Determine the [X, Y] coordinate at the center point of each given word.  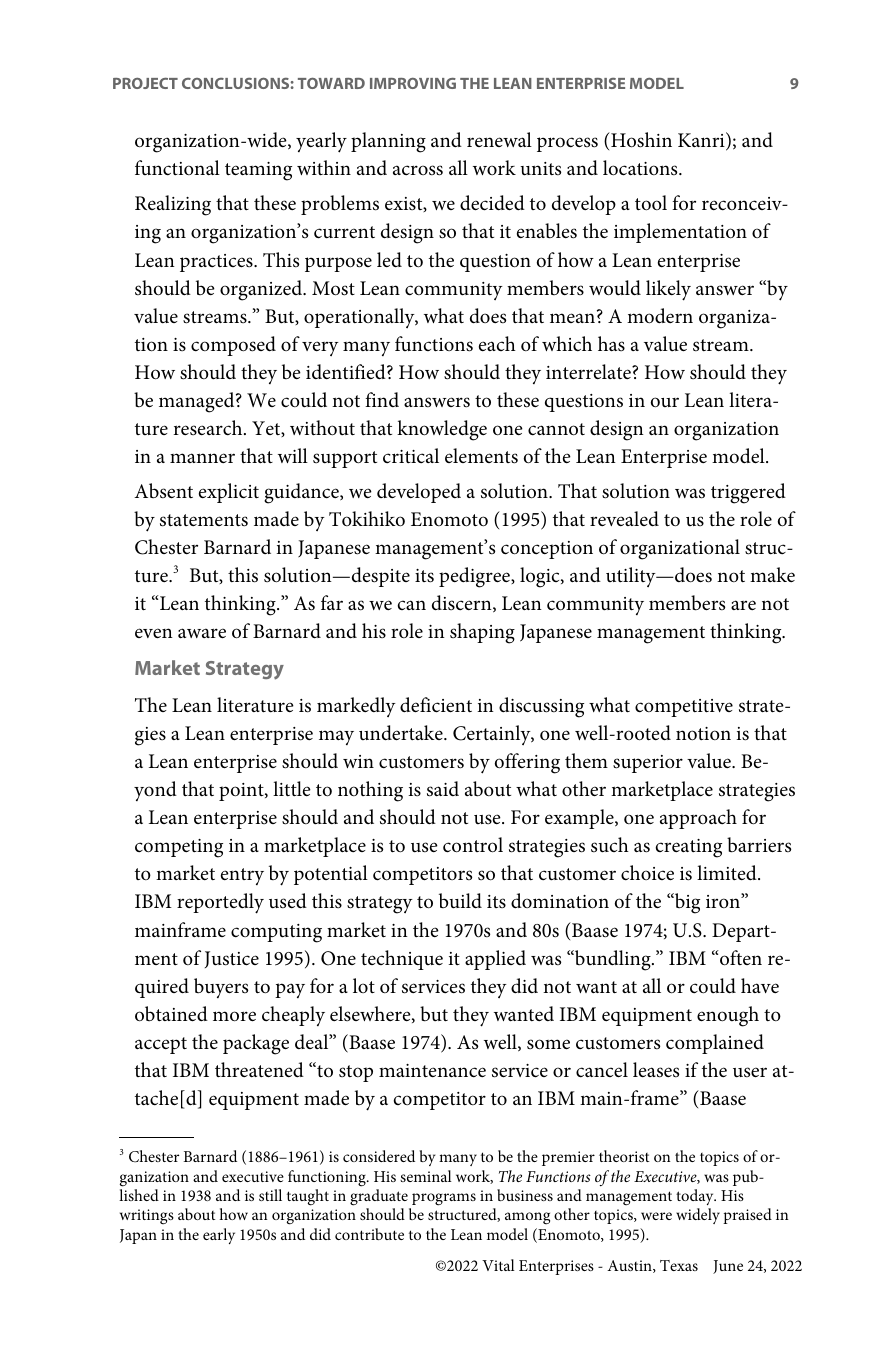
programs [444, 1199]
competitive [684, 708]
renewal [499, 139]
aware [202, 633]
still [270, 1195]
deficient [436, 705]
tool [651, 203]
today [696, 1197]
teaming [258, 171]
